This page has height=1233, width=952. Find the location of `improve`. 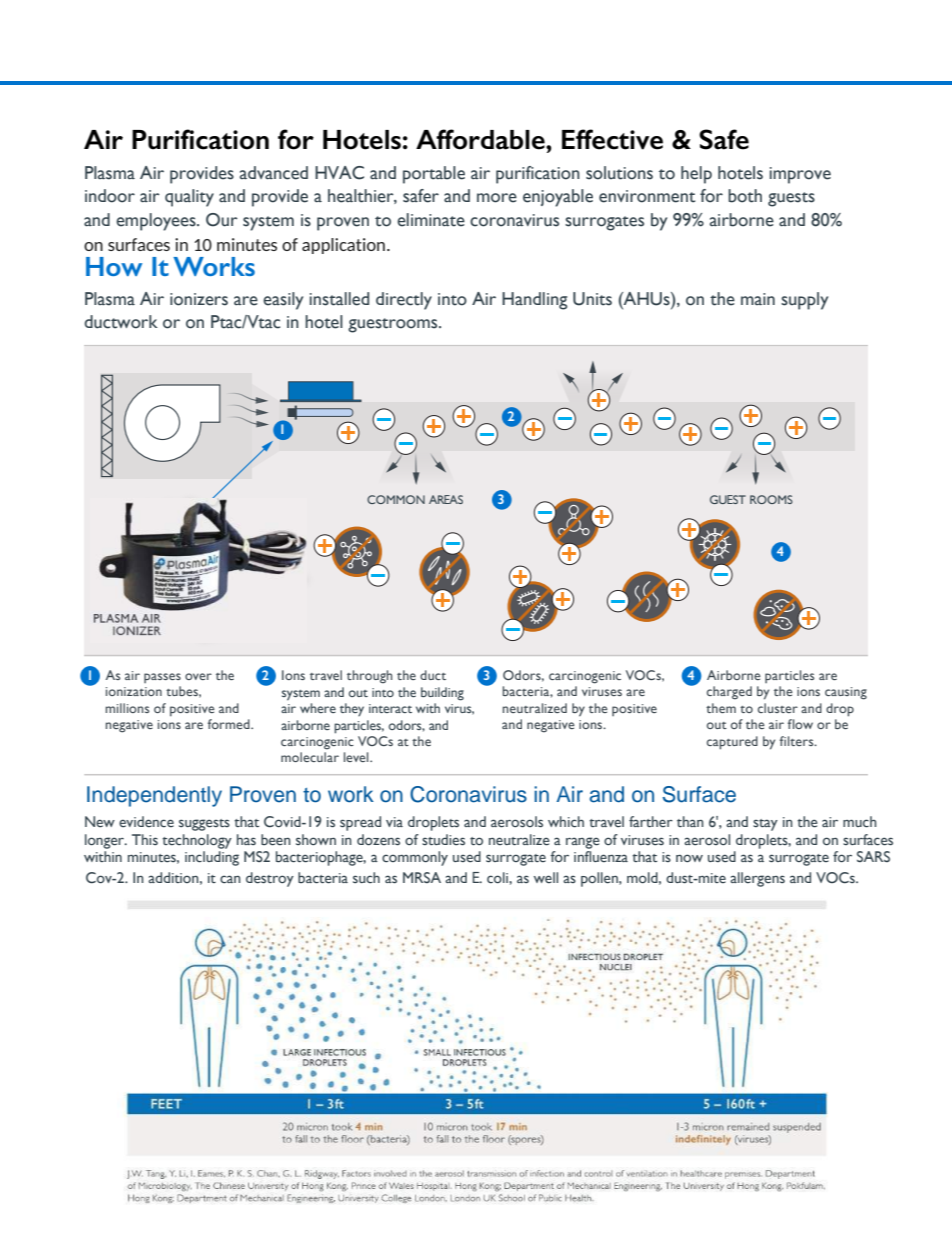

improve is located at coordinates (800, 175).
